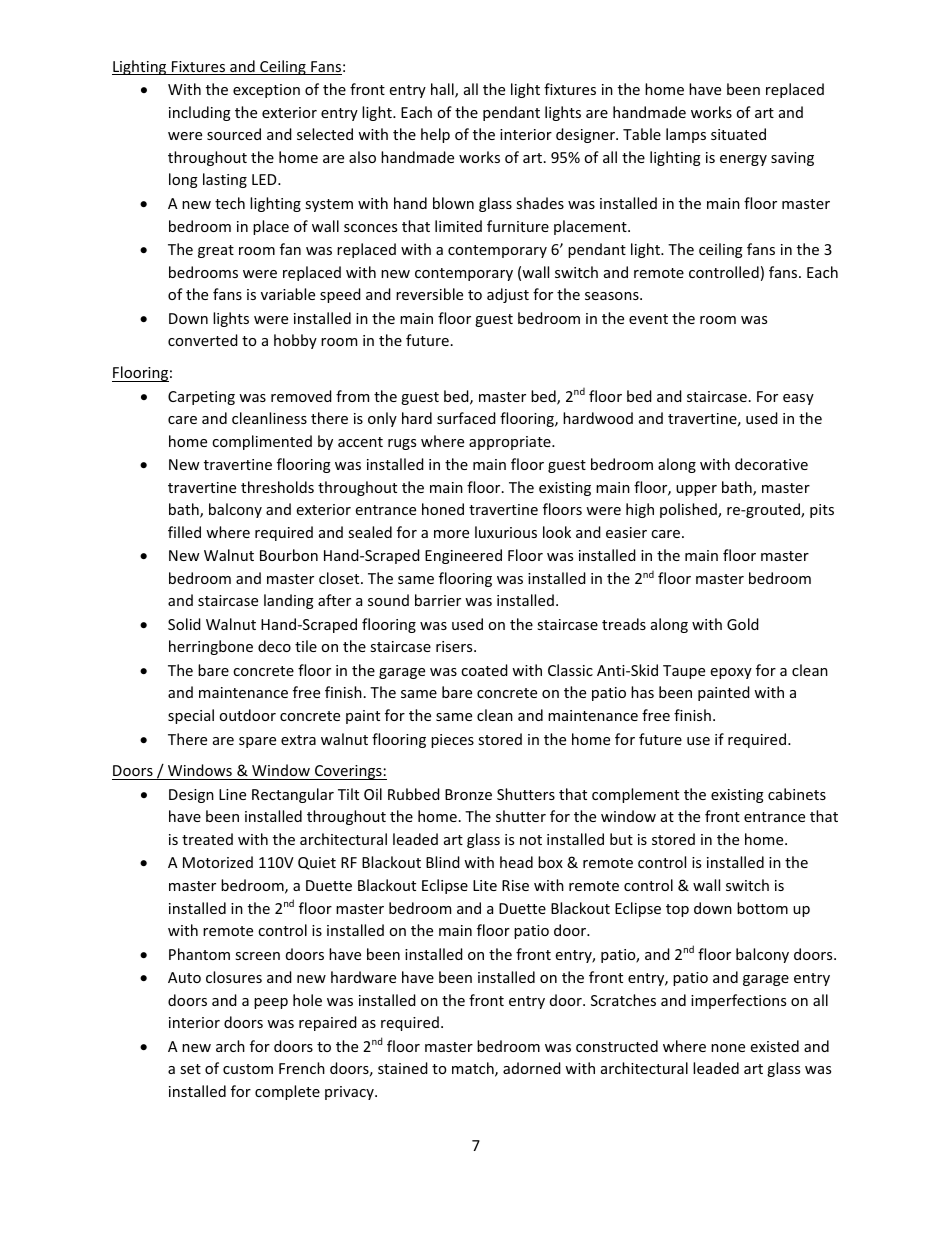  I want to click on pieces, so click(452, 741).
